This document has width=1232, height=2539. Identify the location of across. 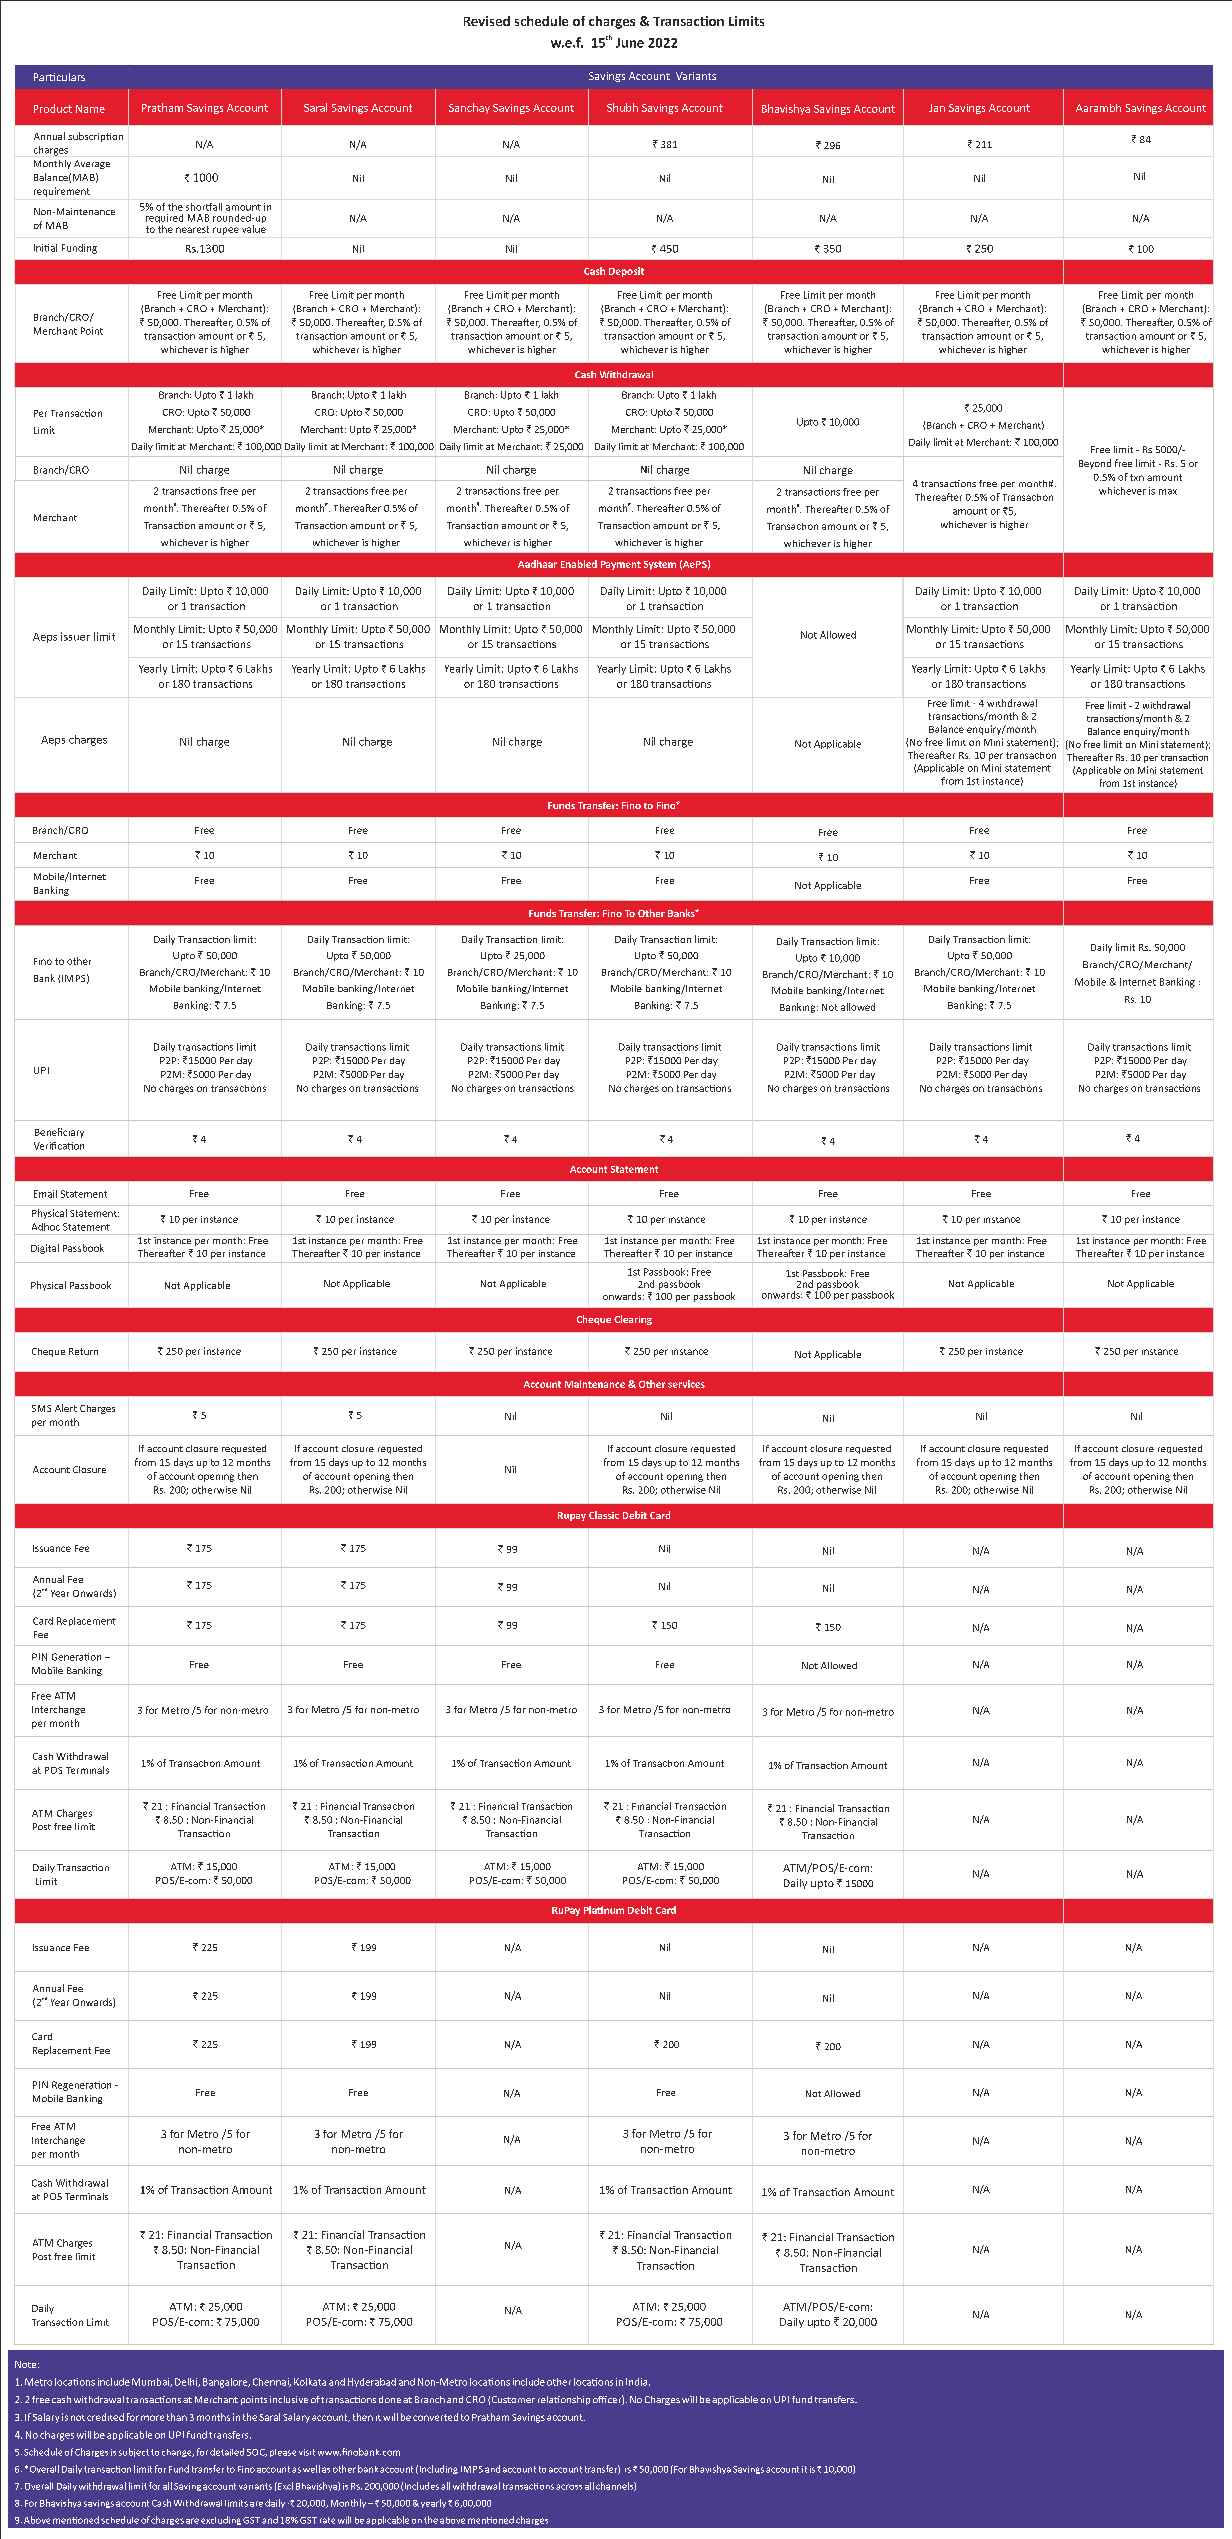
(569, 2487).
